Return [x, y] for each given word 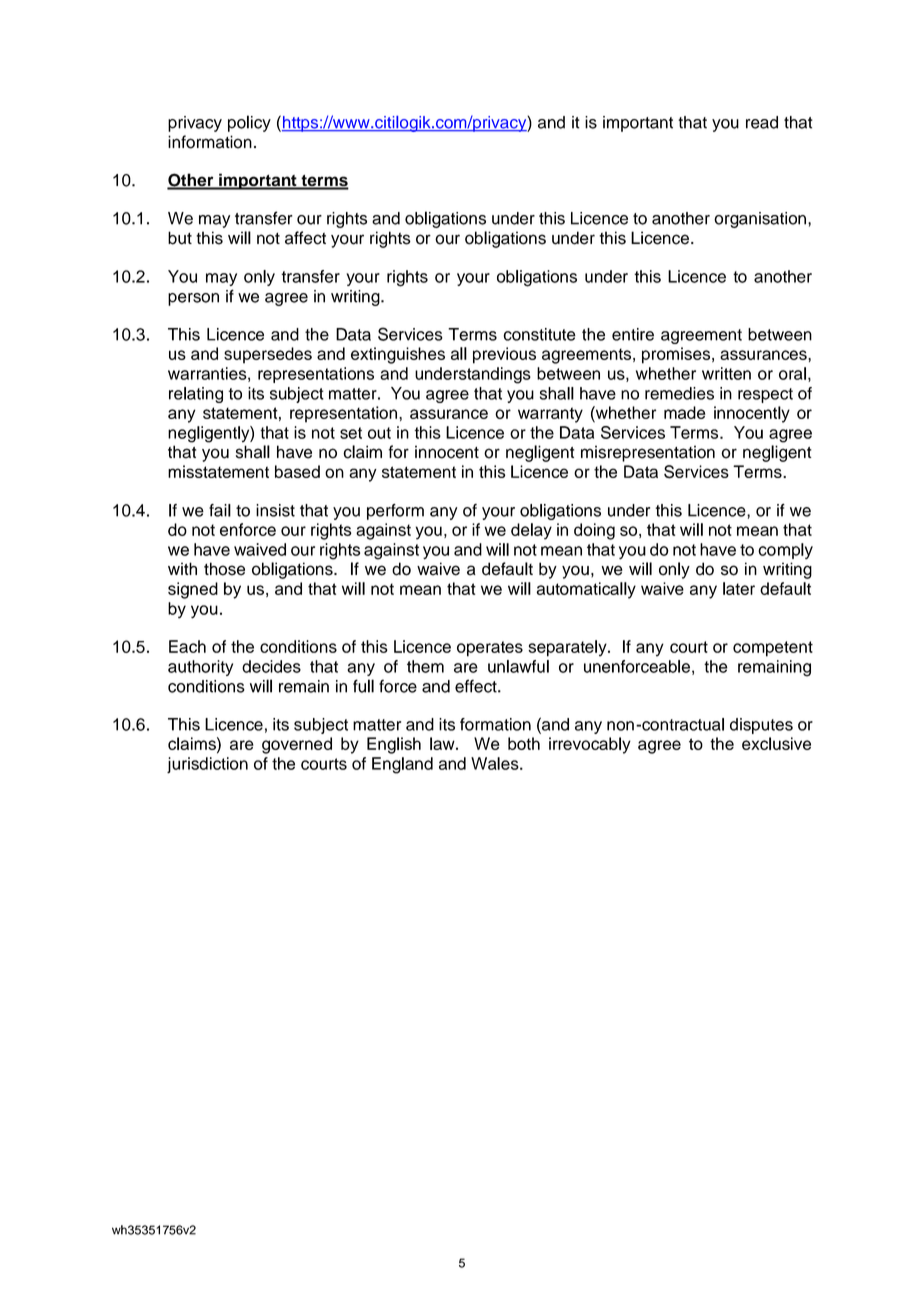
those [224, 569]
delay [531, 531]
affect [305, 238]
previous [504, 355]
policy [249, 123]
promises [677, 355]
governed [297, 745]
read [762, 122]
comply [785, 551]
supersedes [268, 355]
